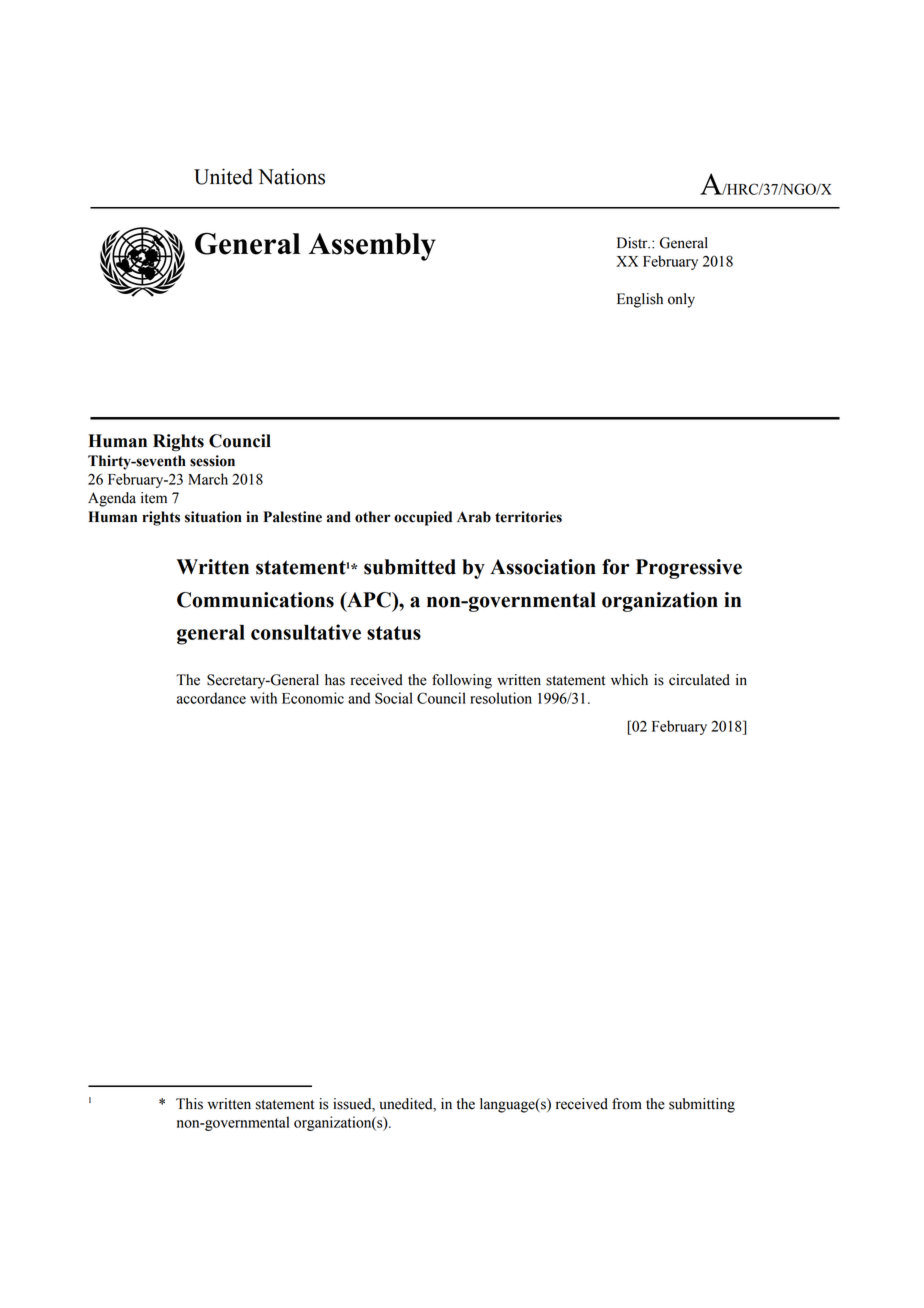 The height and width of the document is (1308, 924). I want to click on which, so click(629, 680).
